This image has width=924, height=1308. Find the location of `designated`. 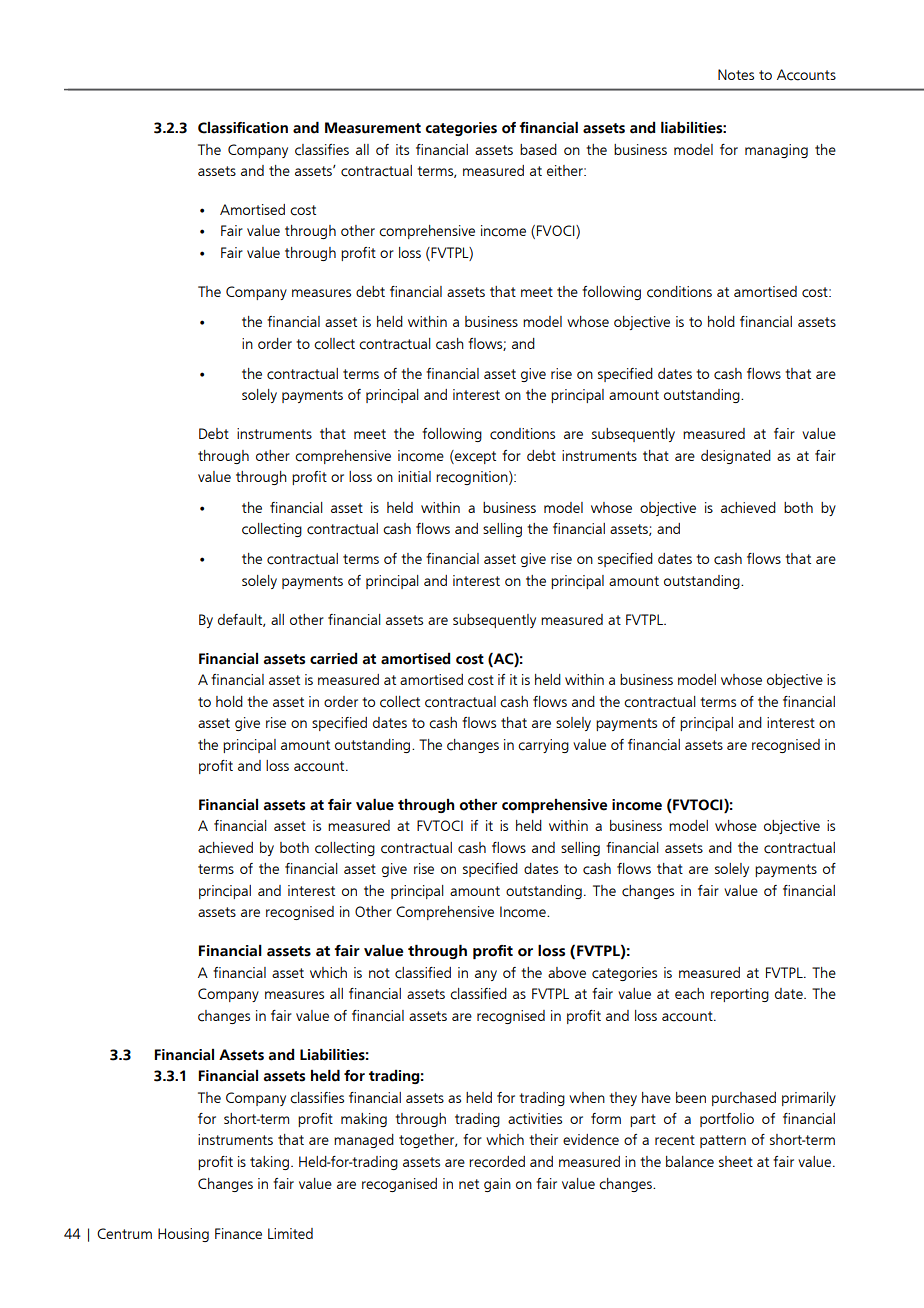

designated is located at coordinates (736, 457).
